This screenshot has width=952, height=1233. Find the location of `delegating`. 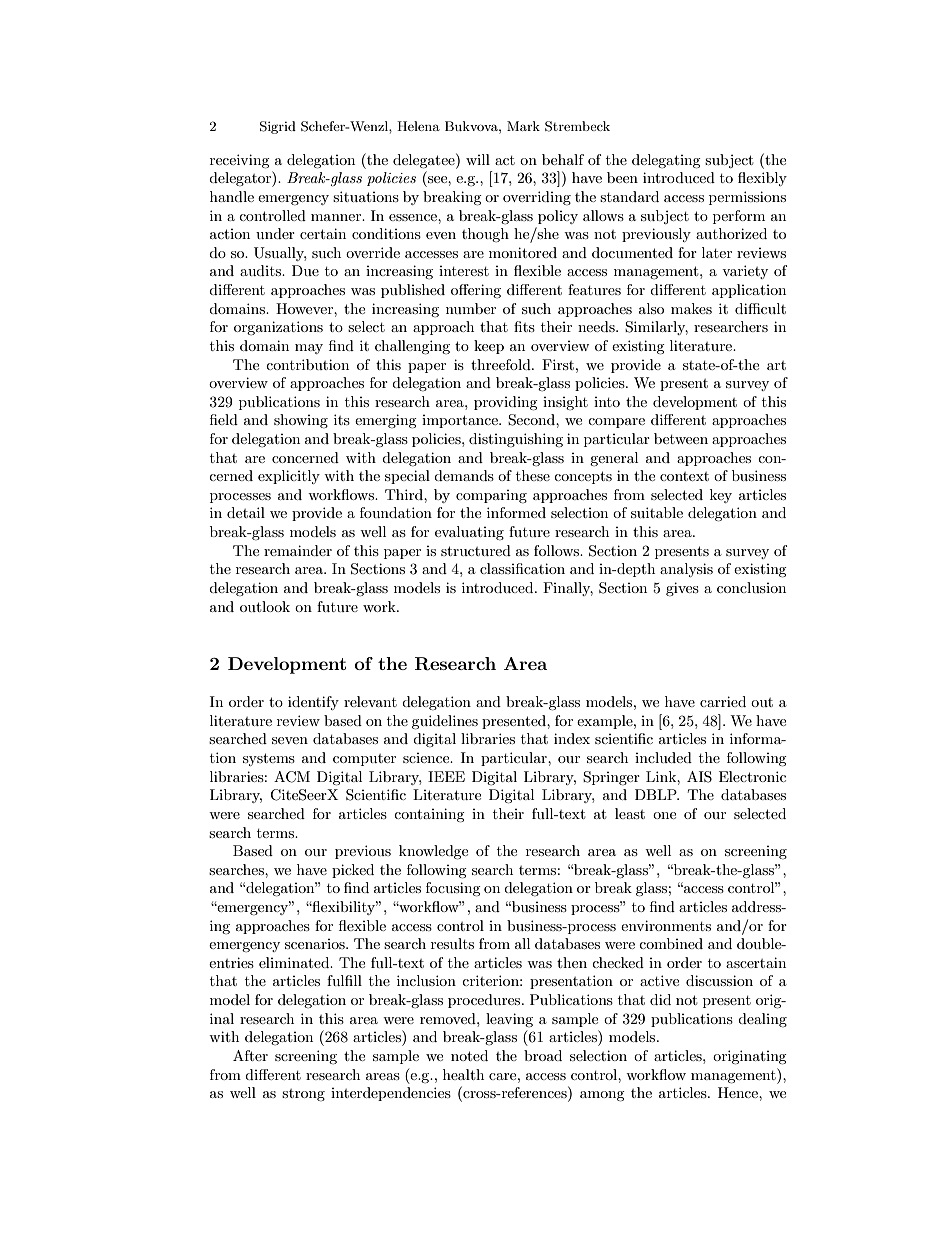

delegating is located at coordinates (666, 161).
